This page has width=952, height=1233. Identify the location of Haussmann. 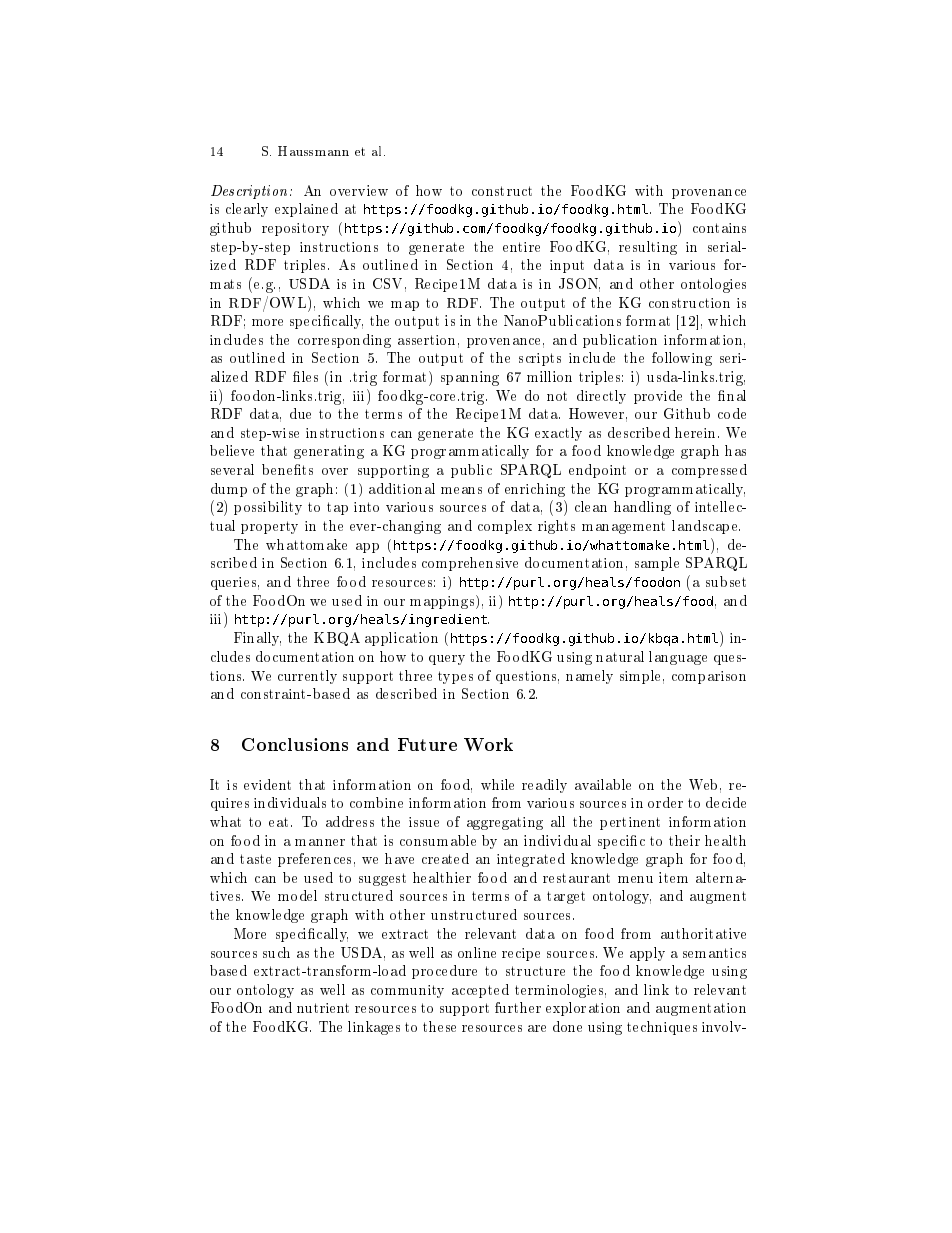
(313, 151).
